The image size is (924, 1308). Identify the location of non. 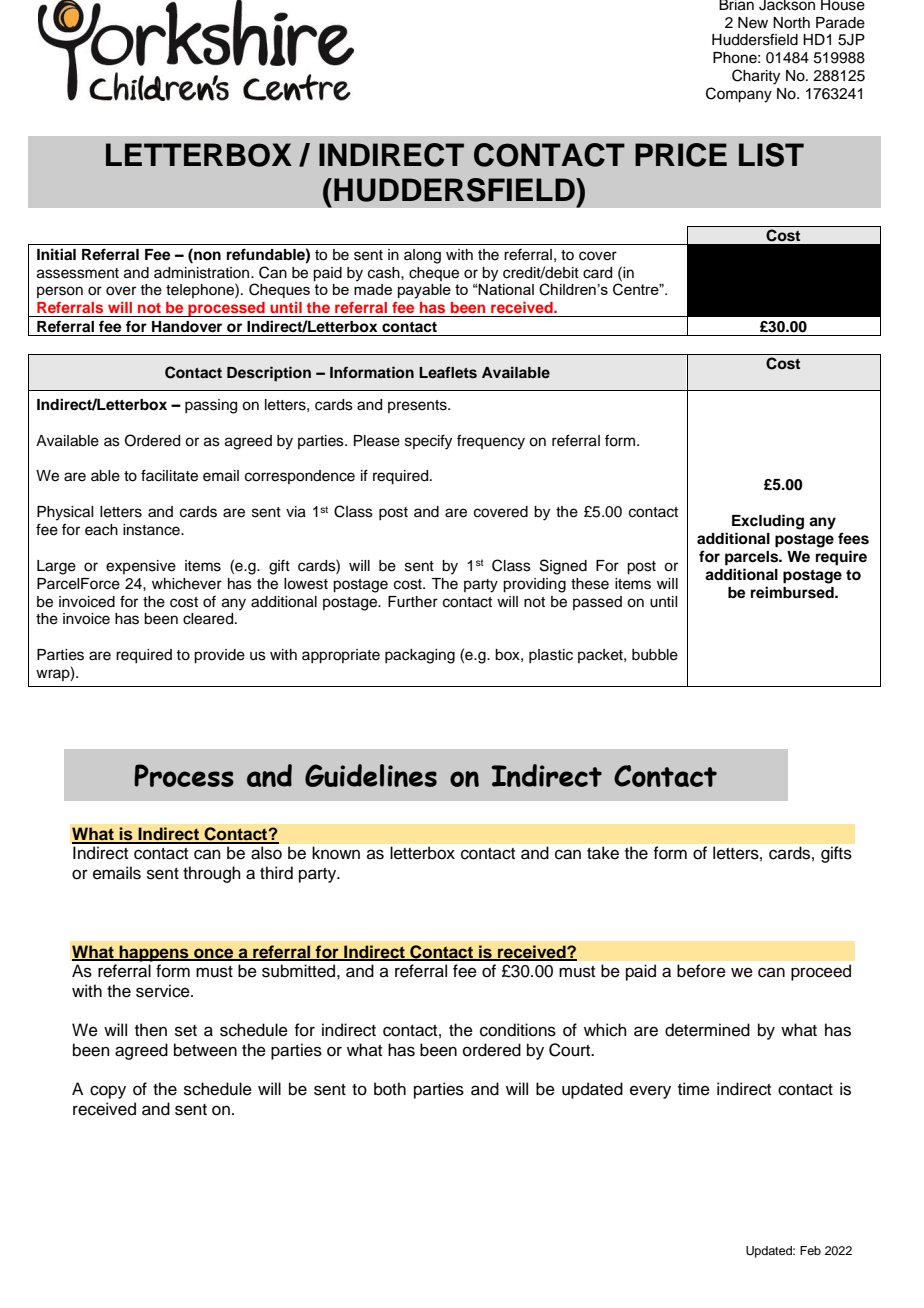
(206, 255).
